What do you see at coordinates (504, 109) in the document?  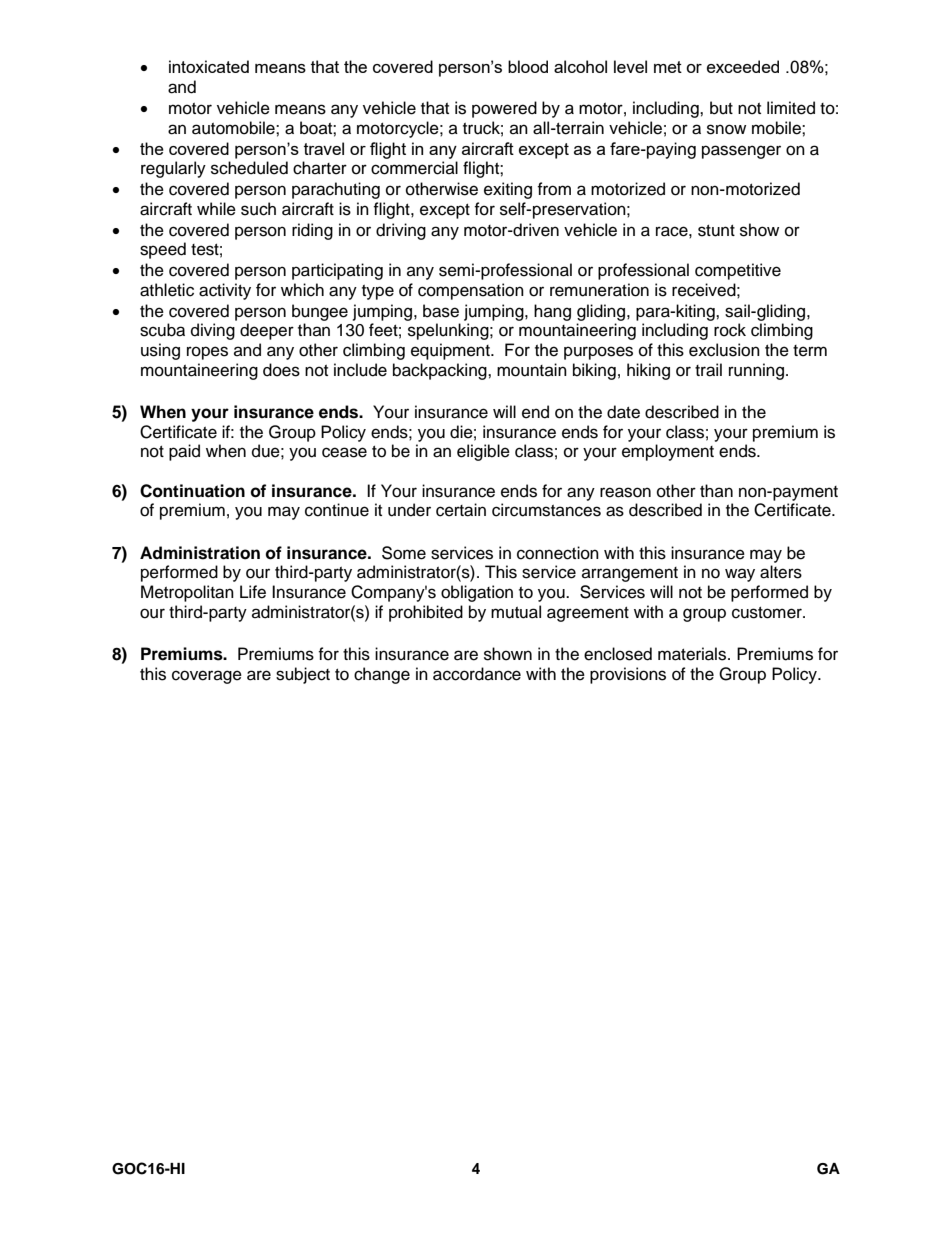 I see `powered` at bounding box center [504, 109].
